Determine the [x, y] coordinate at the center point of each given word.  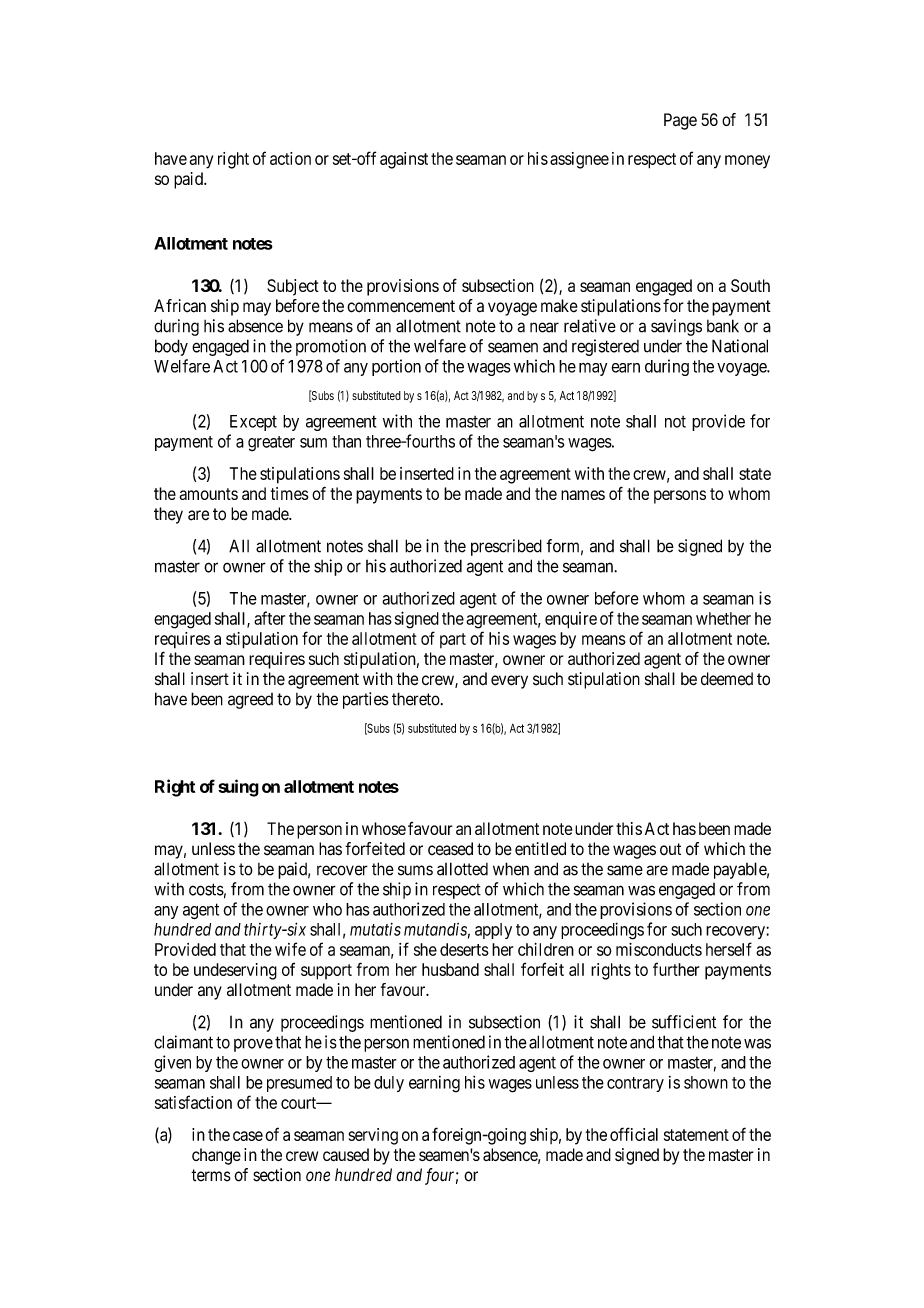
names [583, 495]
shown [706, 1082]
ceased [450, 849]
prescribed [506, 547]
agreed [250, 701]
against [404, 160]
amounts [208, 494]
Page [680, 121]
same [625, 870]
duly [389, 1084]
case [248, 1136]
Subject [293, 287]
